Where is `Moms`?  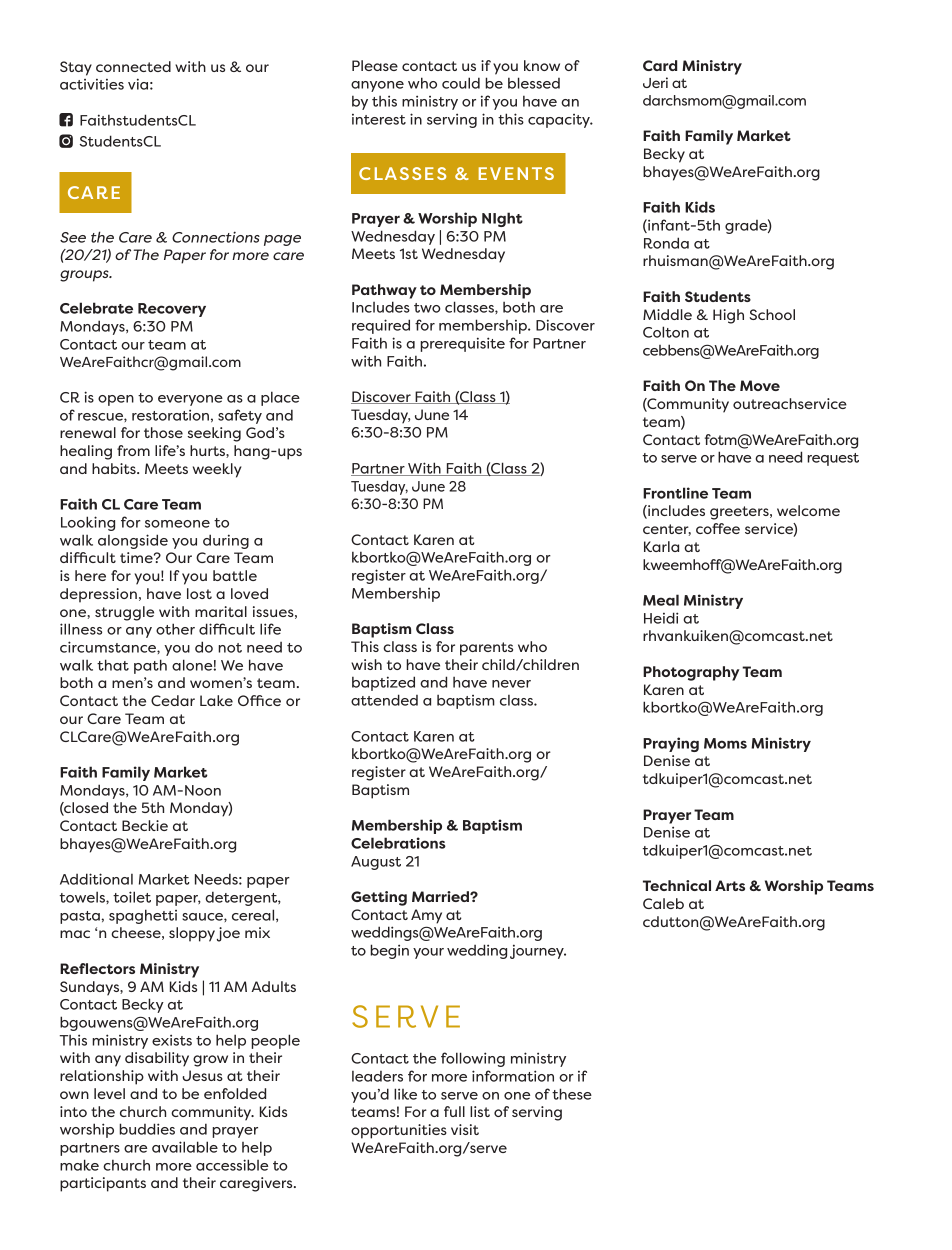
Moms is located at coordinates (725, 743).
